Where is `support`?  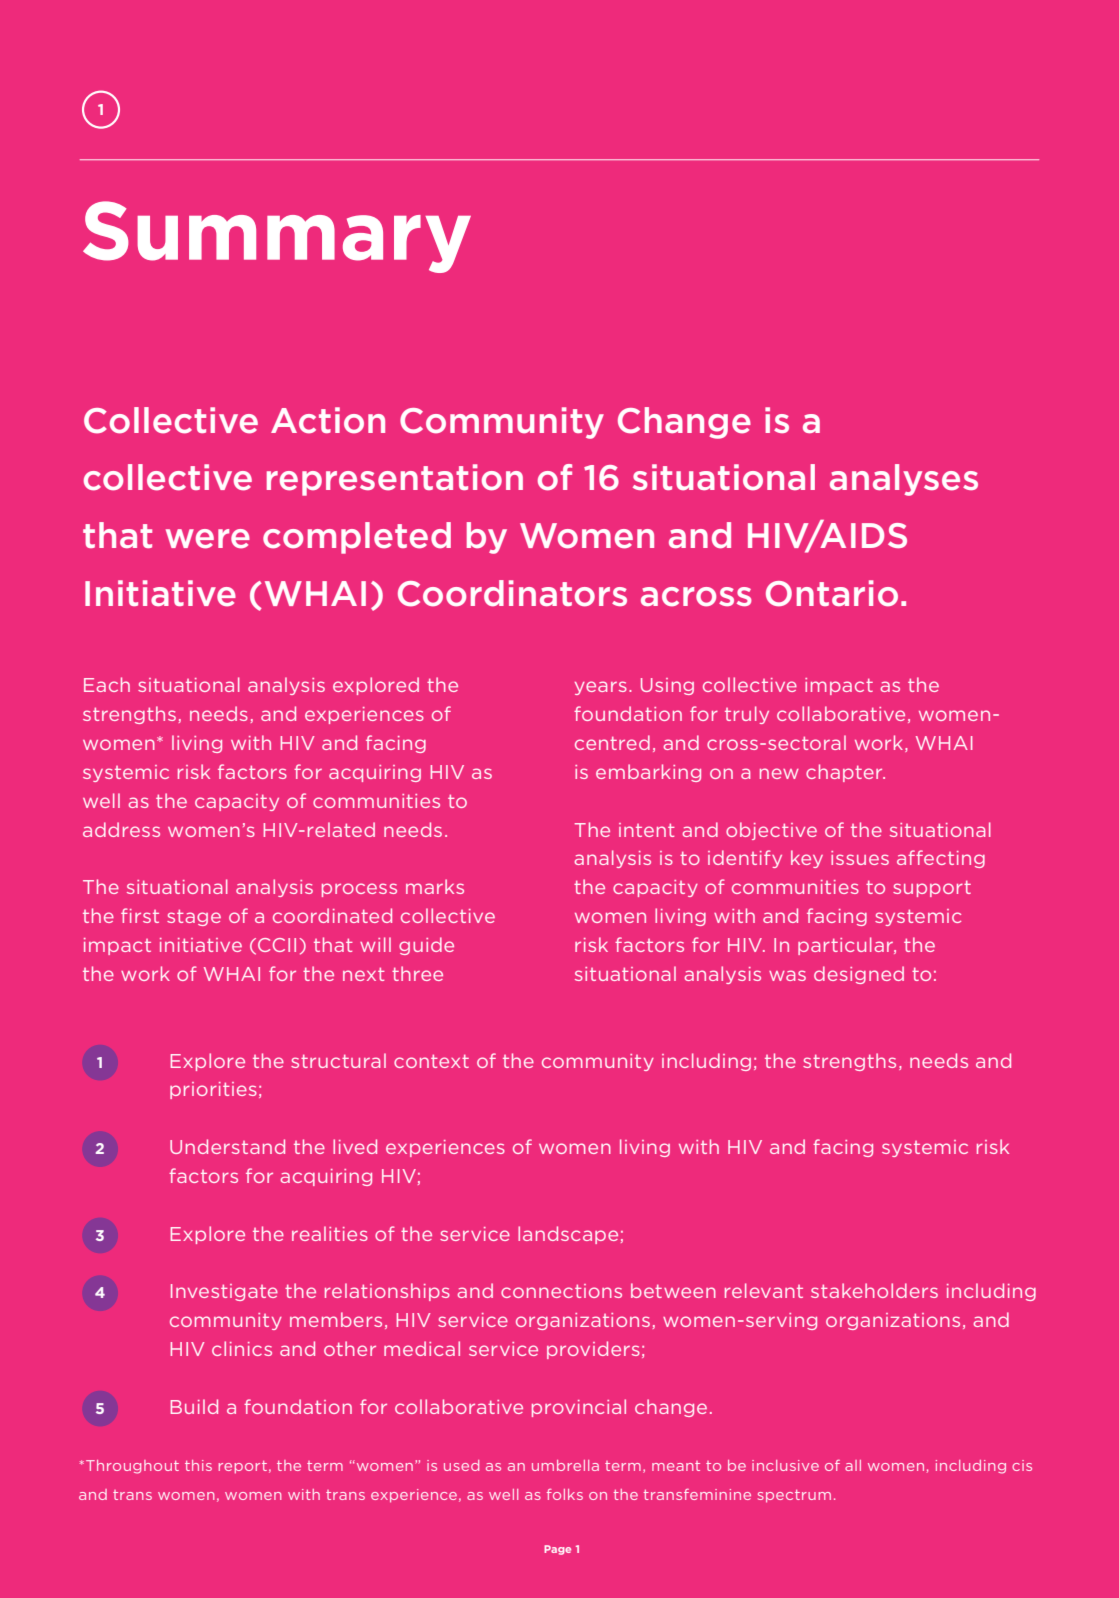
support is located at coordinates (932, 888).
